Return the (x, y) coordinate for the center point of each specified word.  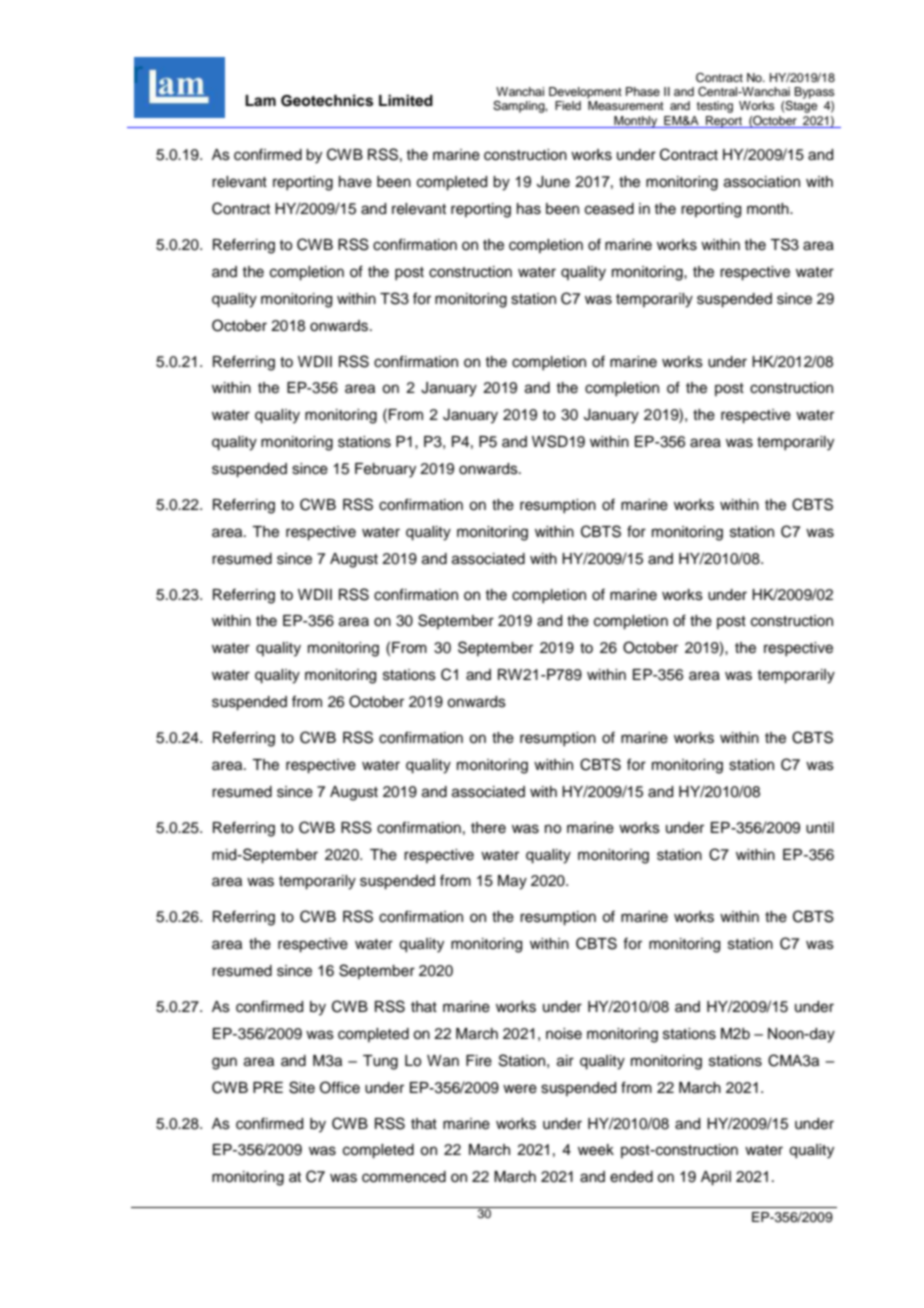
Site (302, 1087)
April (716, 1178)
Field (568, 105)
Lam (260, 100)
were (520, 1089)
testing (715, 107)
